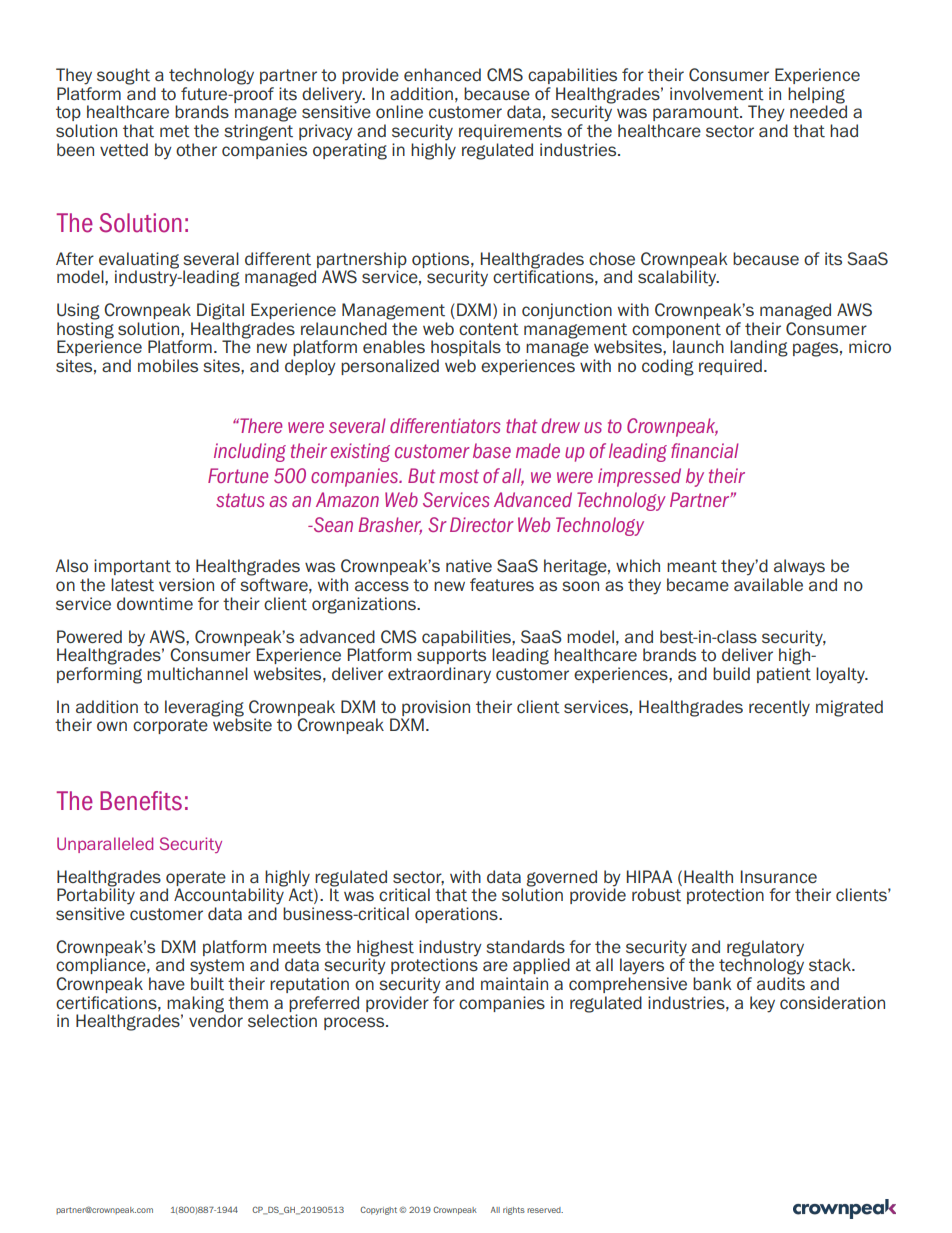 The height and width of the page is (1233, 952). What do you see at coordinates (459, 476) in the page?
I see `most` at bounding box center [459, 476].
